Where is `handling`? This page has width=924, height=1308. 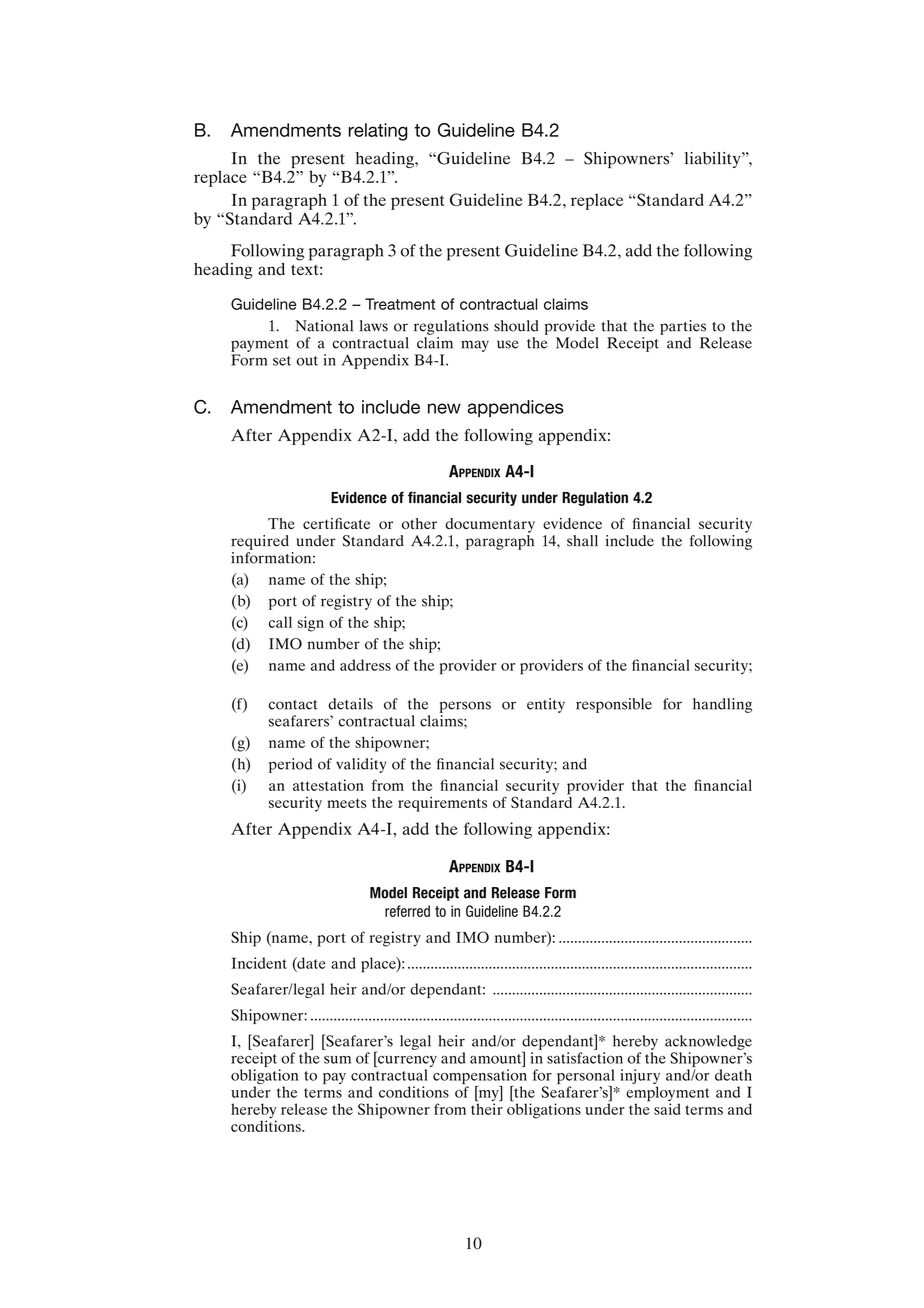
handling is located at coordinates (722, 705).
